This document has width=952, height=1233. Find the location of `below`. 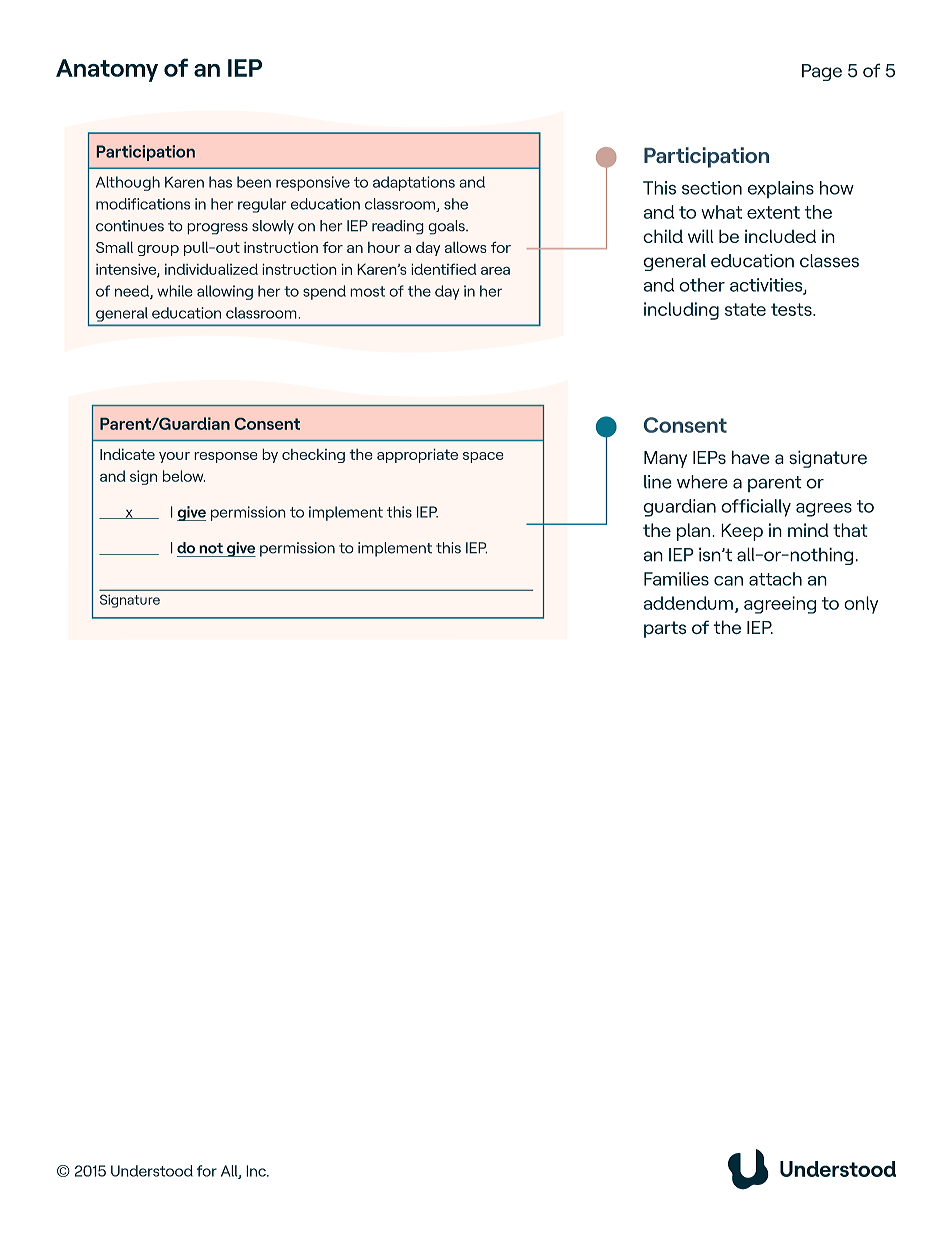

below is located at coordinates (184, 476).
